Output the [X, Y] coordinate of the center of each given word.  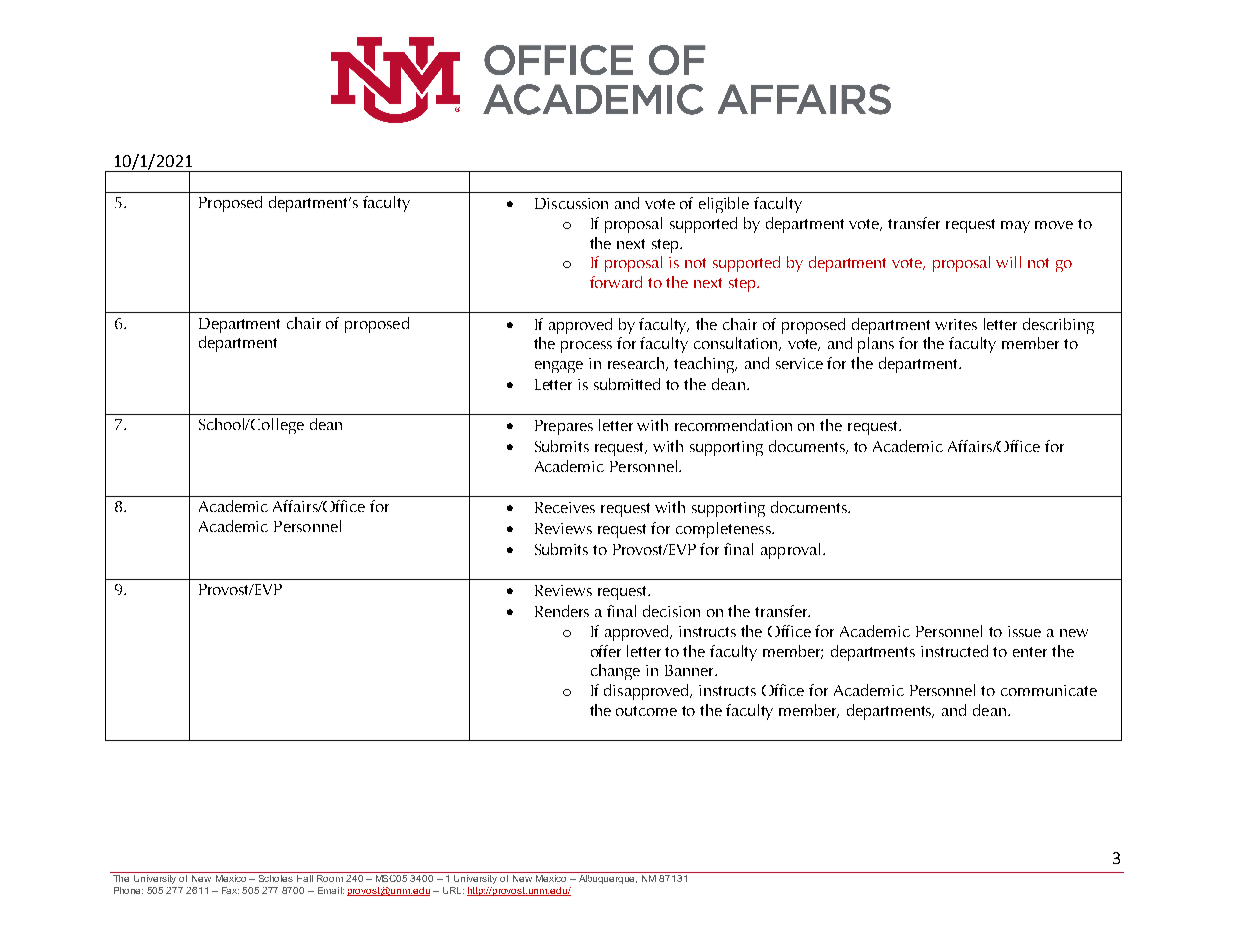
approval [790, 551]
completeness [724, 530]
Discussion [571, 203]
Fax [230, 890]
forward [616, 282]
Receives [565, 507]
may [1015, 227]
